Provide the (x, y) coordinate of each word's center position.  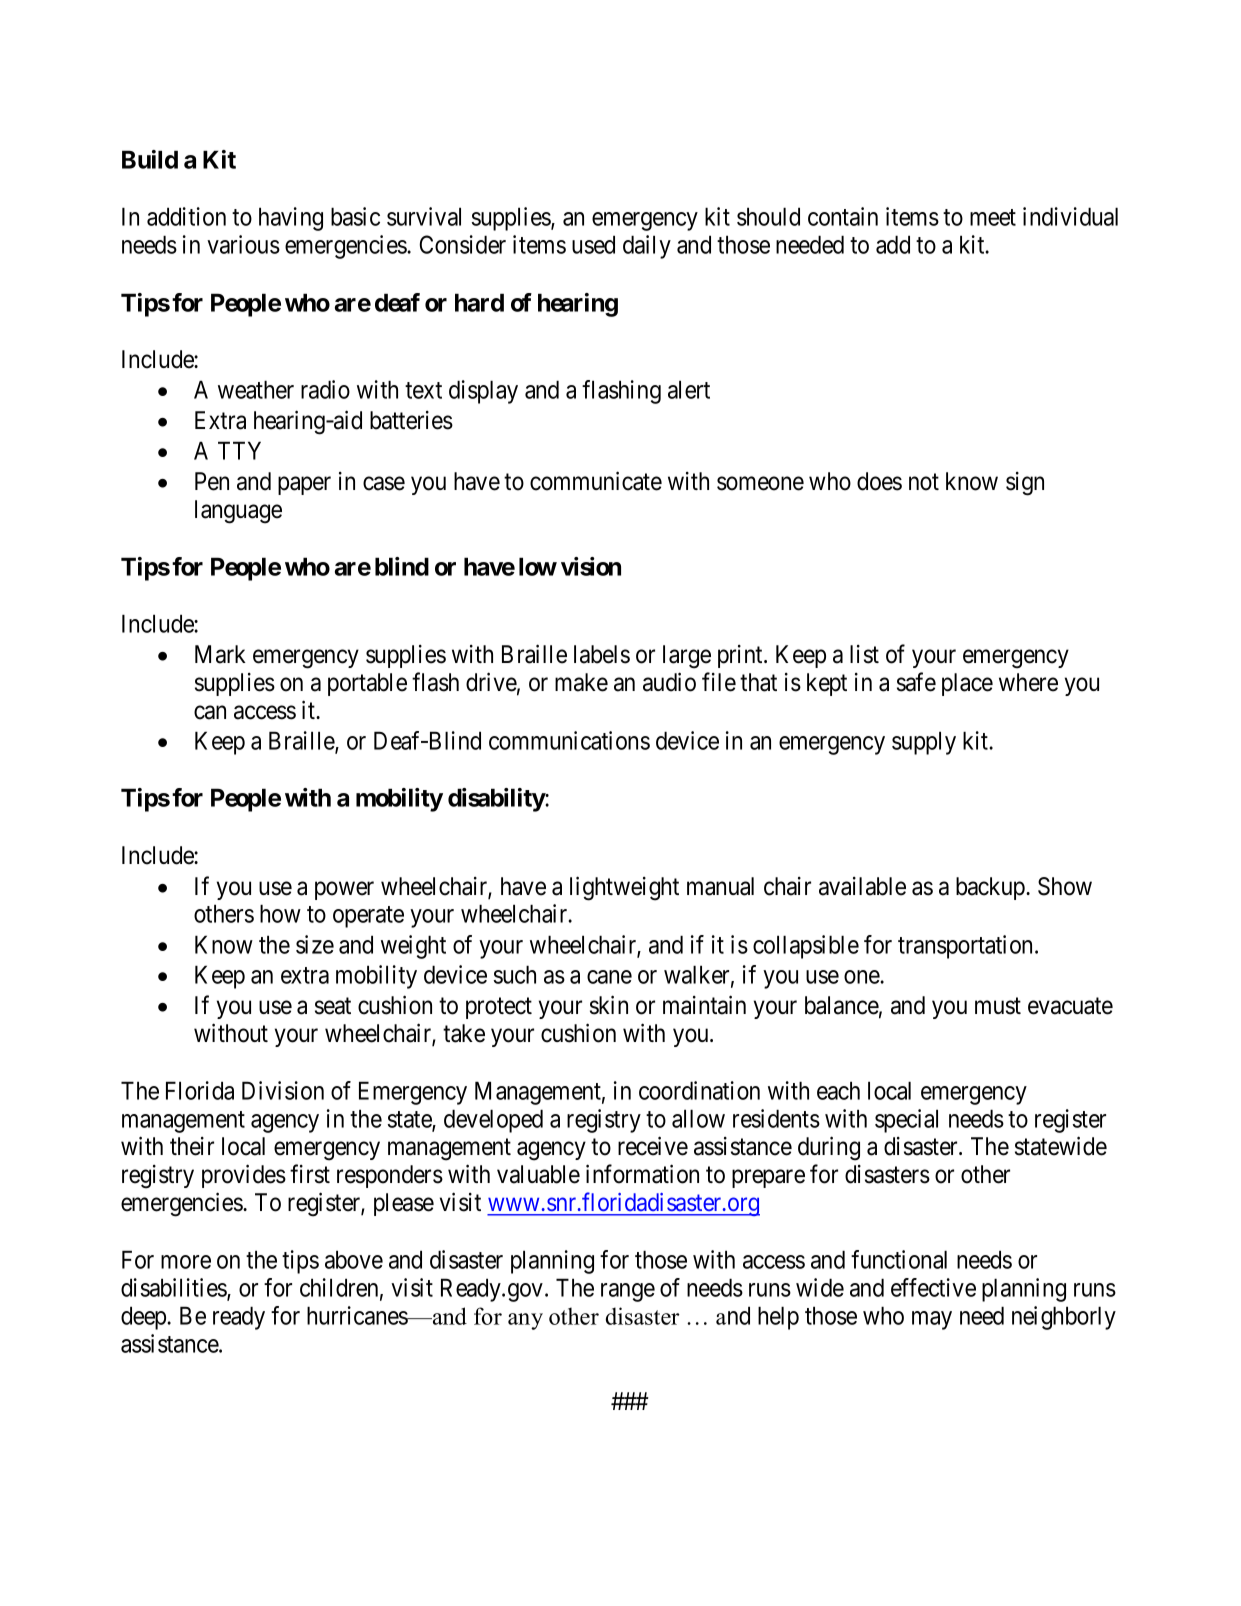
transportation (967, 947)
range (628, 1292)
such (515, 974)
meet (993, 217)
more (186, 1262)
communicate (596, 481)
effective (933, 1287)
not (924, 482)
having (291, 219)
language (238, 512)
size (315, 944)
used (593, 244)
